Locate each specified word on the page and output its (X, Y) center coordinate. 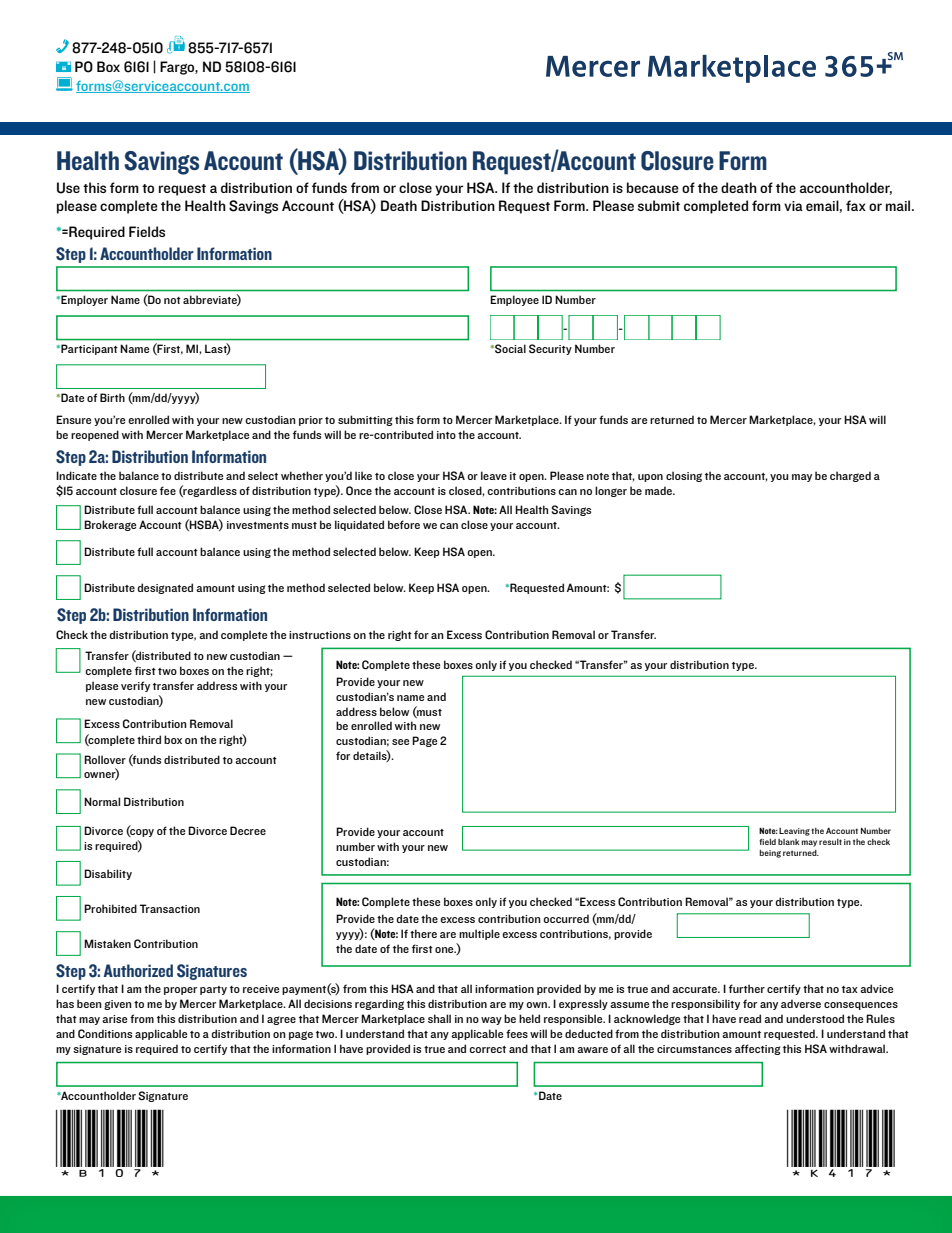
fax (856, 205)
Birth (112, 397)
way (491, 1021)
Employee (514, 300)
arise (114, 1019)
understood (815, 1018)
